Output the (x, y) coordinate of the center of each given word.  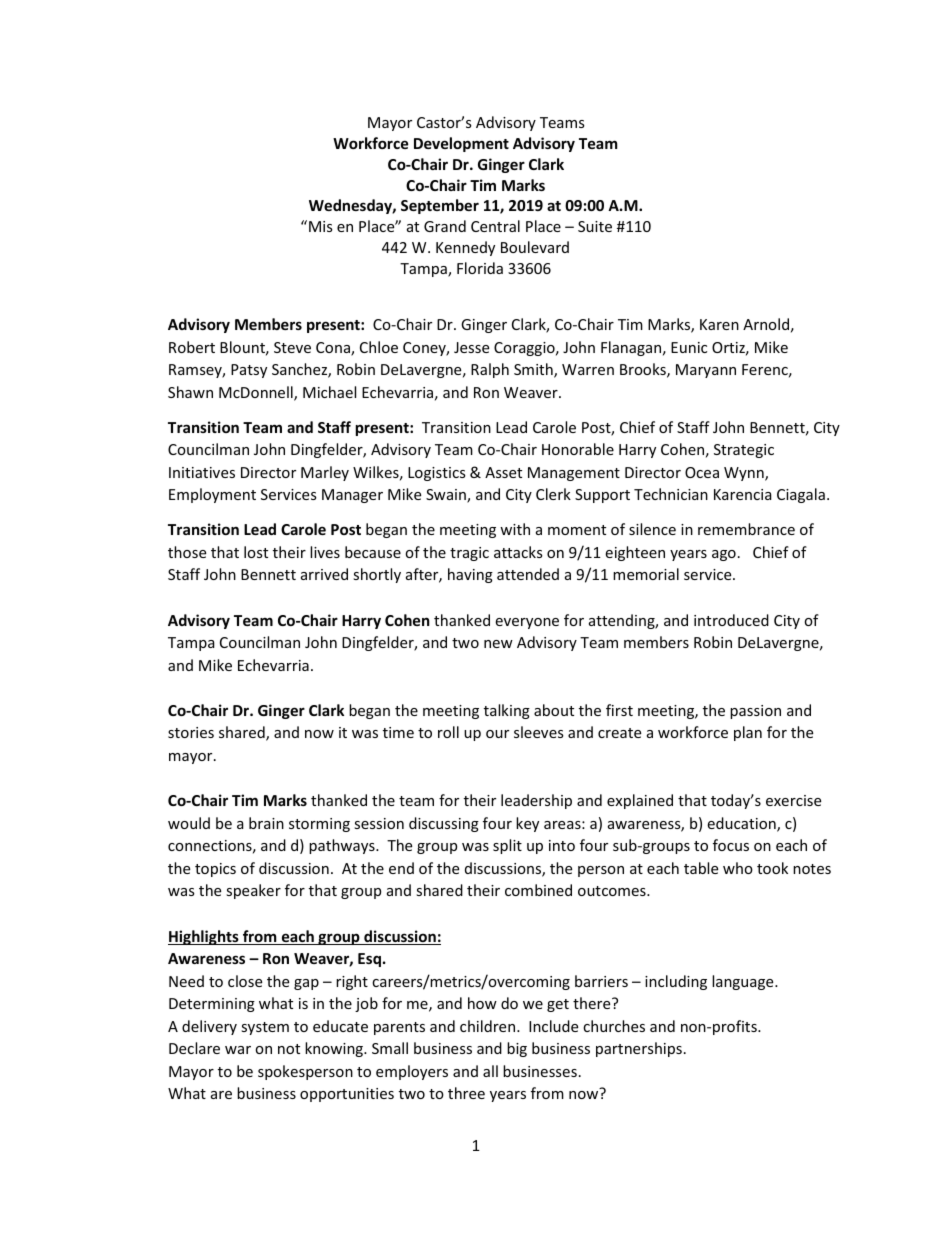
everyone (527, 623)
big (517, 1049)
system (265, 1028)
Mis (321, 226)
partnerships (639, 1049)
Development (461, 144)
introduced (731, 620)
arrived (324, 574)
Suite (595, 226)
